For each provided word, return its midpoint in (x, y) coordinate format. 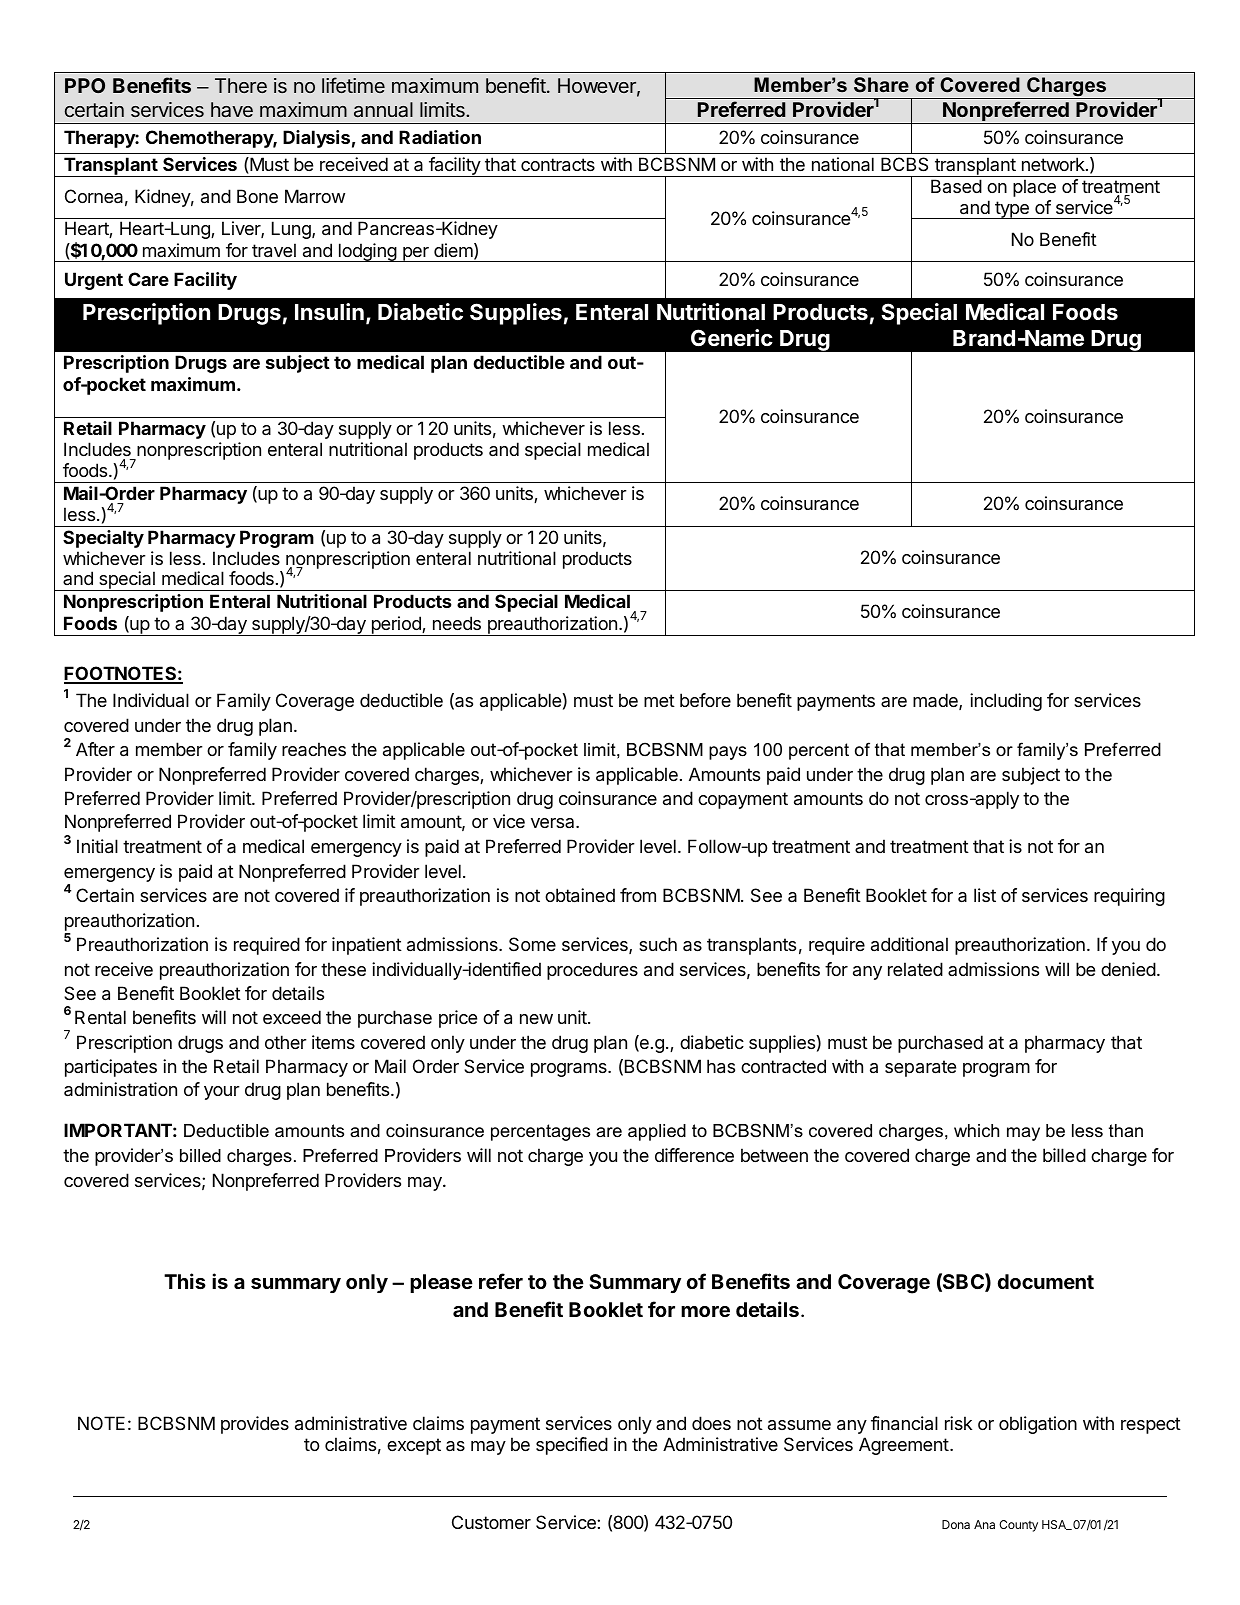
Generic (732, 337)
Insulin (329, 312)
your (222, 1093)
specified (572, 1446)
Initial (97, 846)
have (232, 109)
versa (554, 823)
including (1006, 702)
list (985, 895)
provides (255, 1425)
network (1054, 164)
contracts (558, 165)
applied (657, 1132)
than (1126, 1130)
